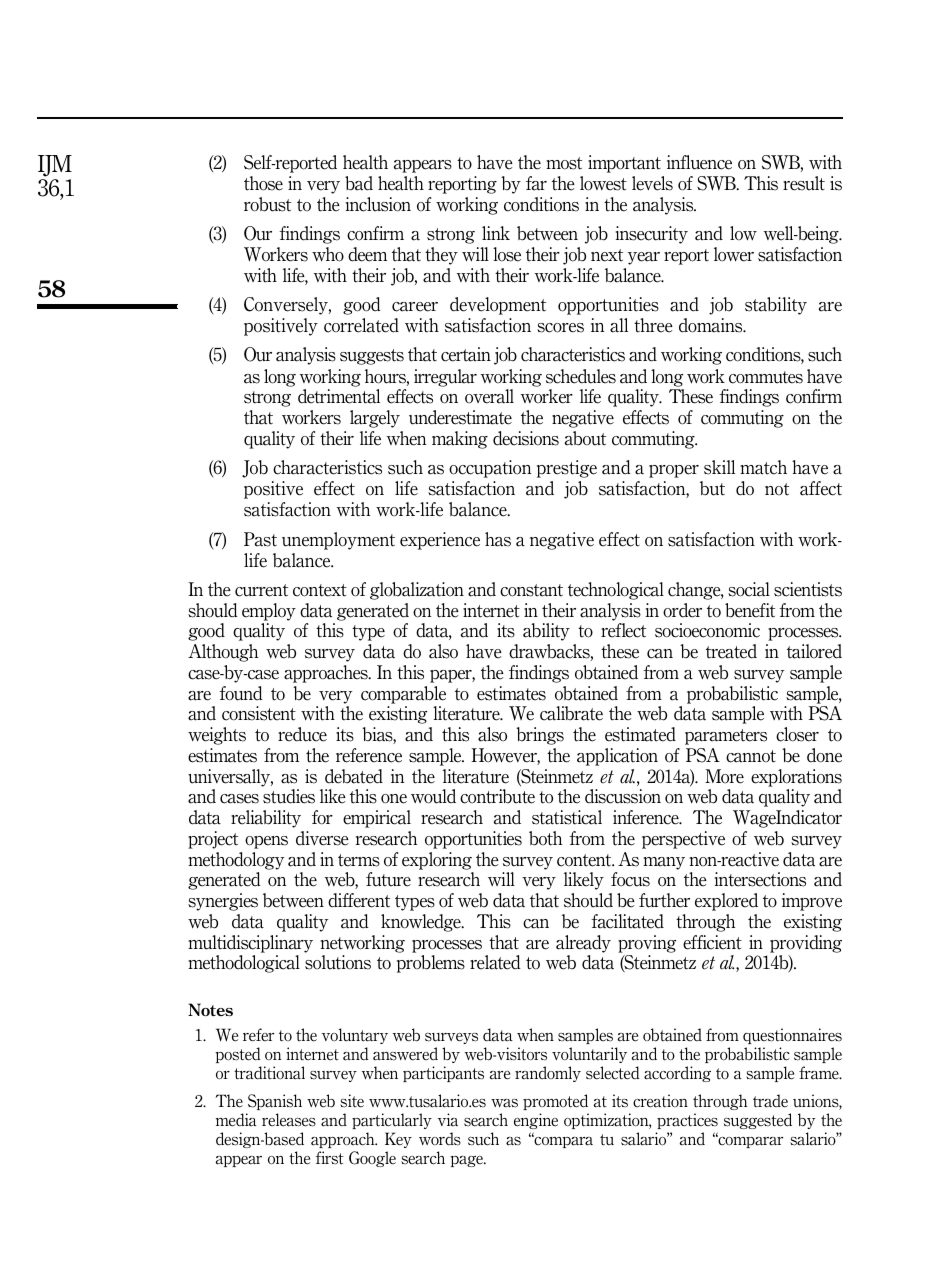 Image resolution: width=933 pixels, height=1288 pixels. What do you see at coordinates (241, 693) in the page?
I see `found` at bounding box center [241, 693].
